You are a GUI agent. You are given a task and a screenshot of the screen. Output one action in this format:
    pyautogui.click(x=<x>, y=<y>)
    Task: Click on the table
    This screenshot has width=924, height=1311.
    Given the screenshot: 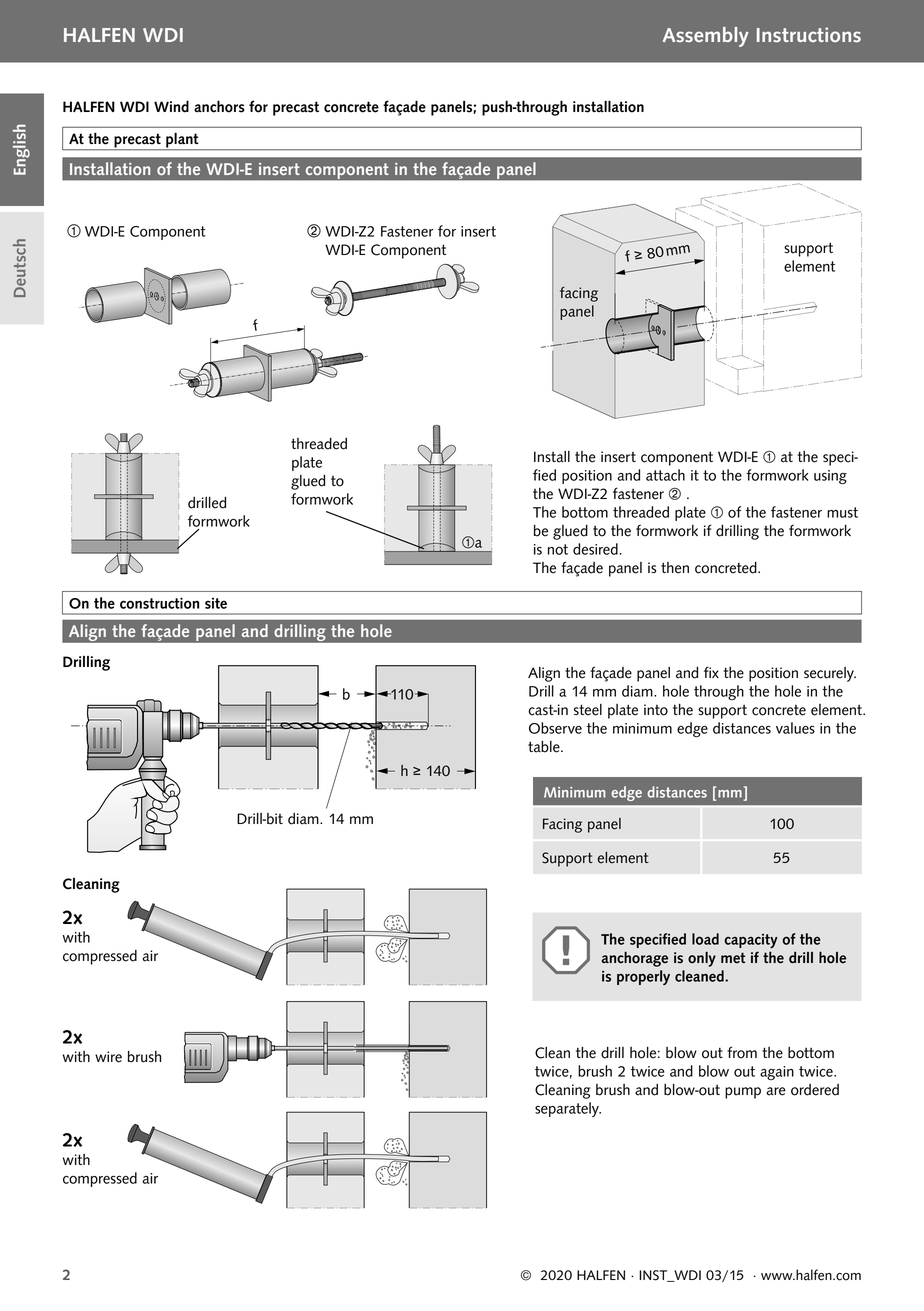 What is the action you would take?
    pyautogui.click(x=545, y=747)
